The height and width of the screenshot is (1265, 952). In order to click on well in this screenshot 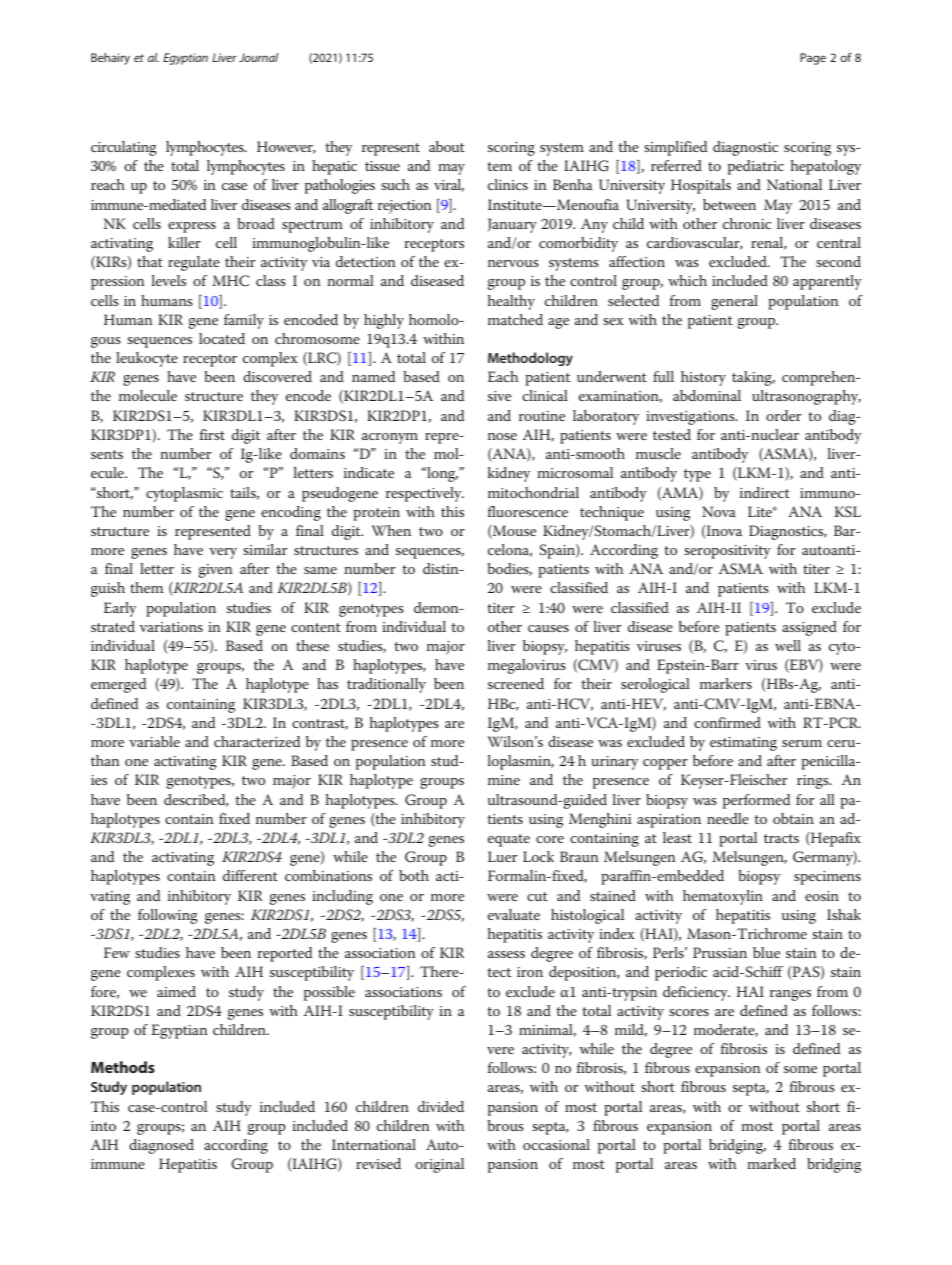, I will do `click(788, 645)`.
